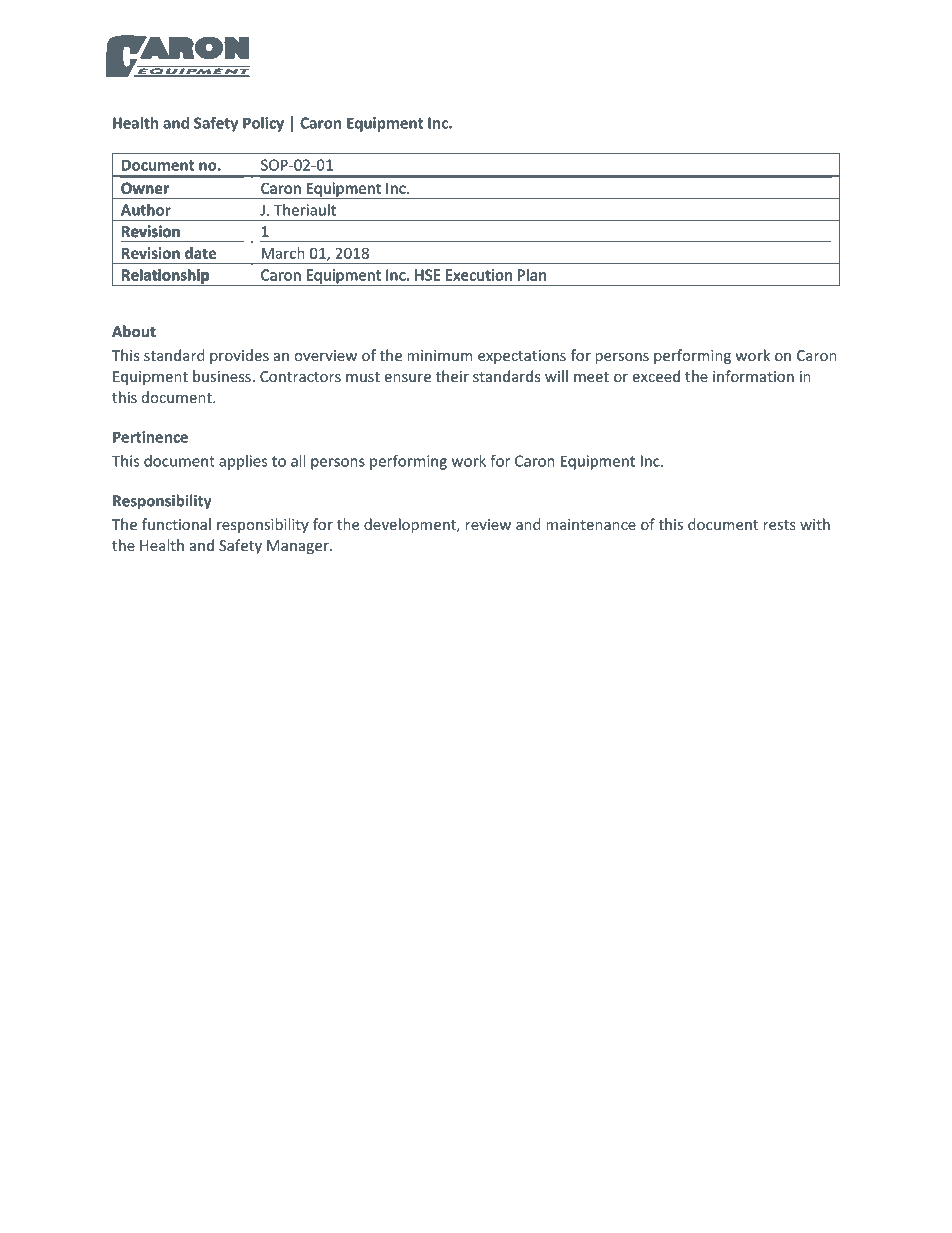 This screenshot has width=952, height=1233. What do you see at coordinates (263, 124) in the screenshot?
I see `Policy` at bounding box center [263, 124].
